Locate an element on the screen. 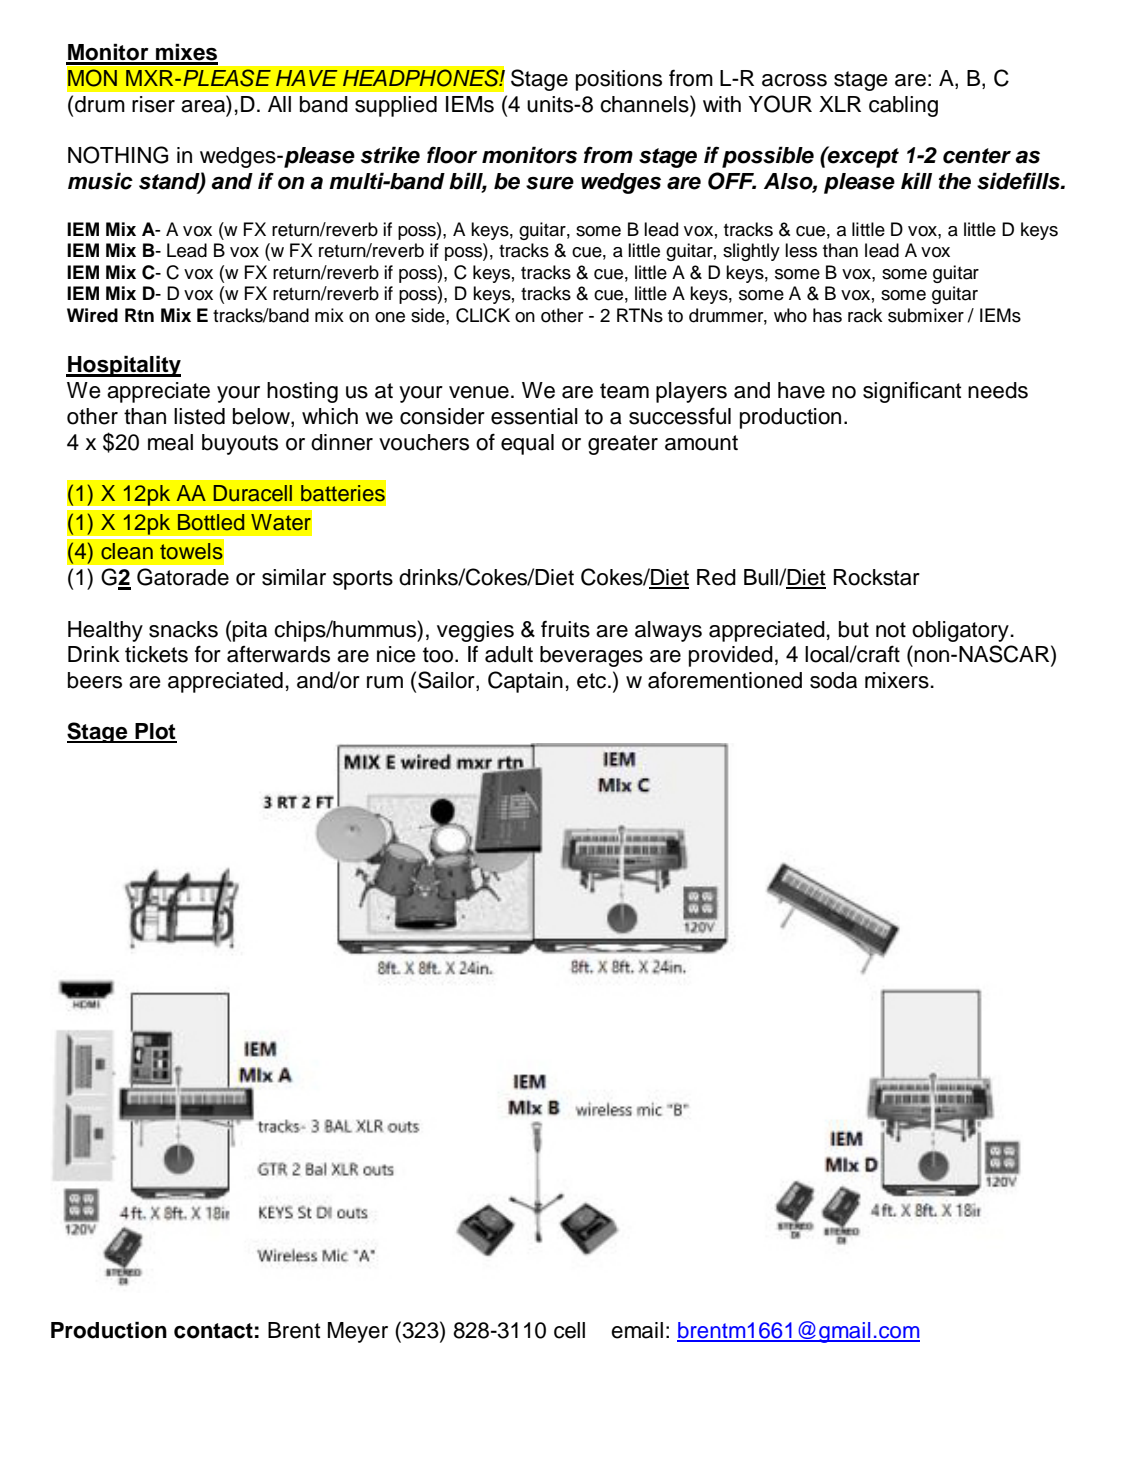  etc is located at coordinates (593, 681).
